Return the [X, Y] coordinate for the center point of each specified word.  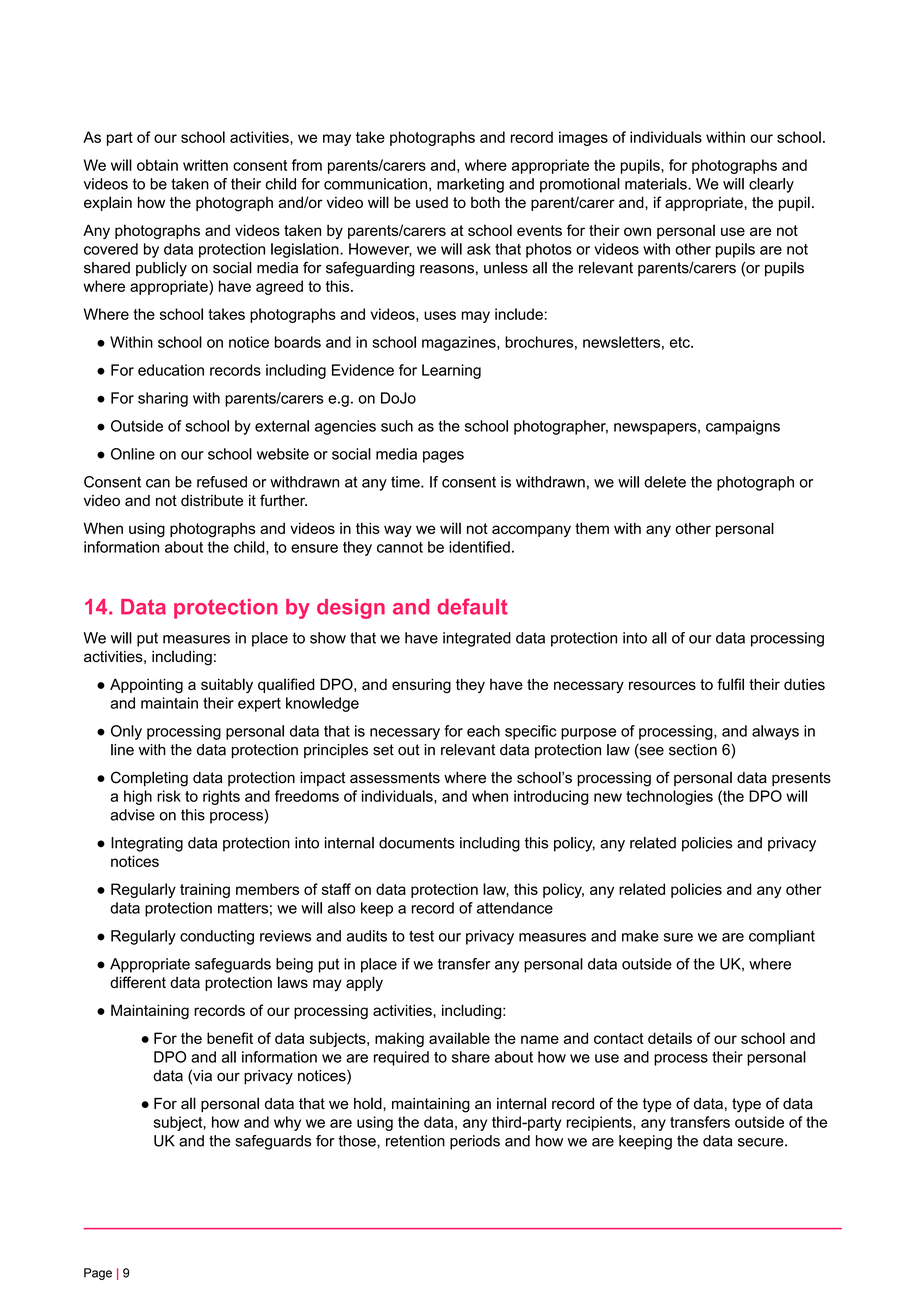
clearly [771, 185]
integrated [477, 639]
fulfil [730, 684]
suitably [227, 685]
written [205, 165]
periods [475, 1142]
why [287, 1123]
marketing [470, 185]
